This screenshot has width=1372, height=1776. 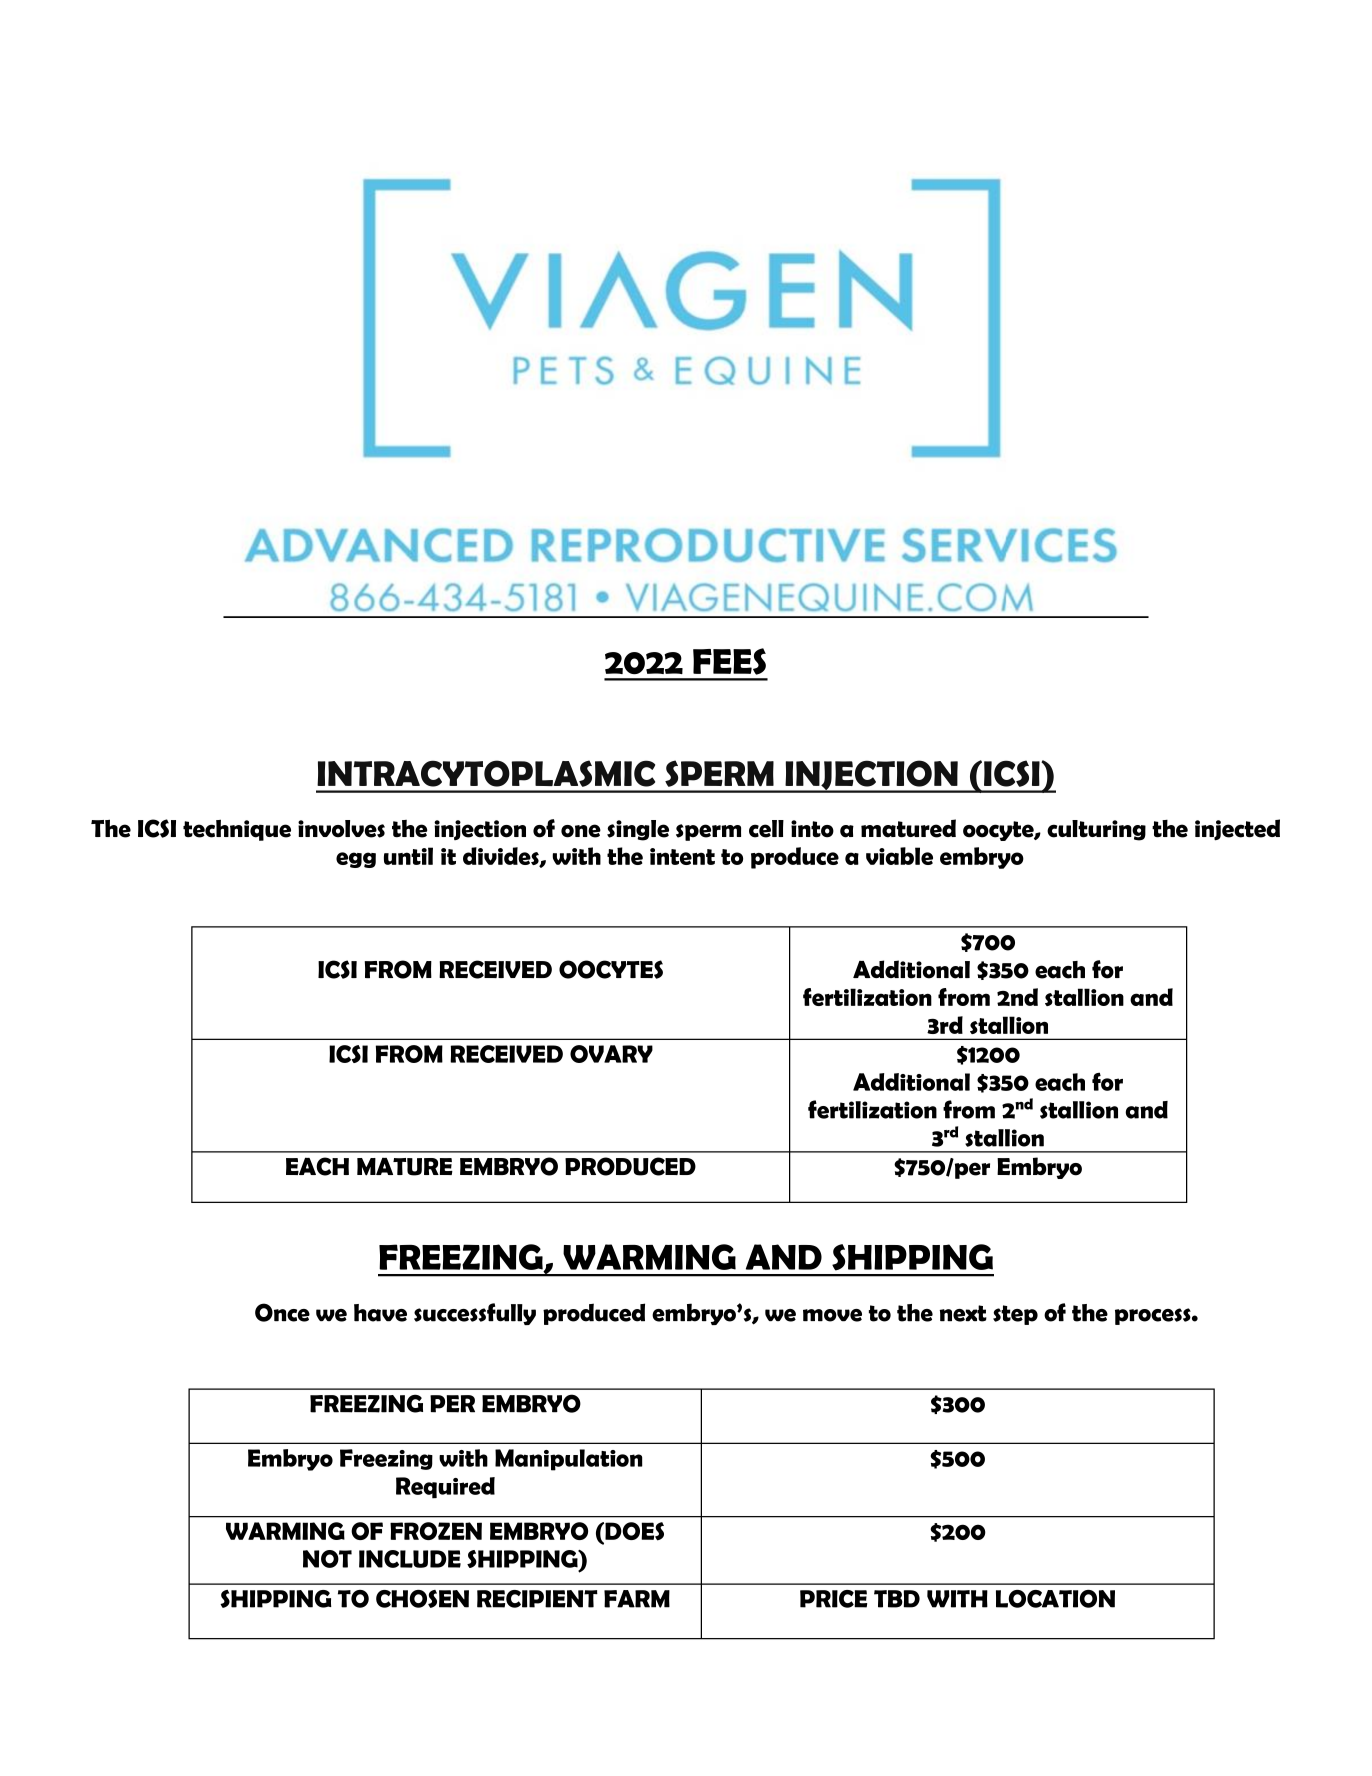 What do you see at coordinates (1015, 1315) in the screenshot?
I see `step` at bounding box center [1015, 1315].
